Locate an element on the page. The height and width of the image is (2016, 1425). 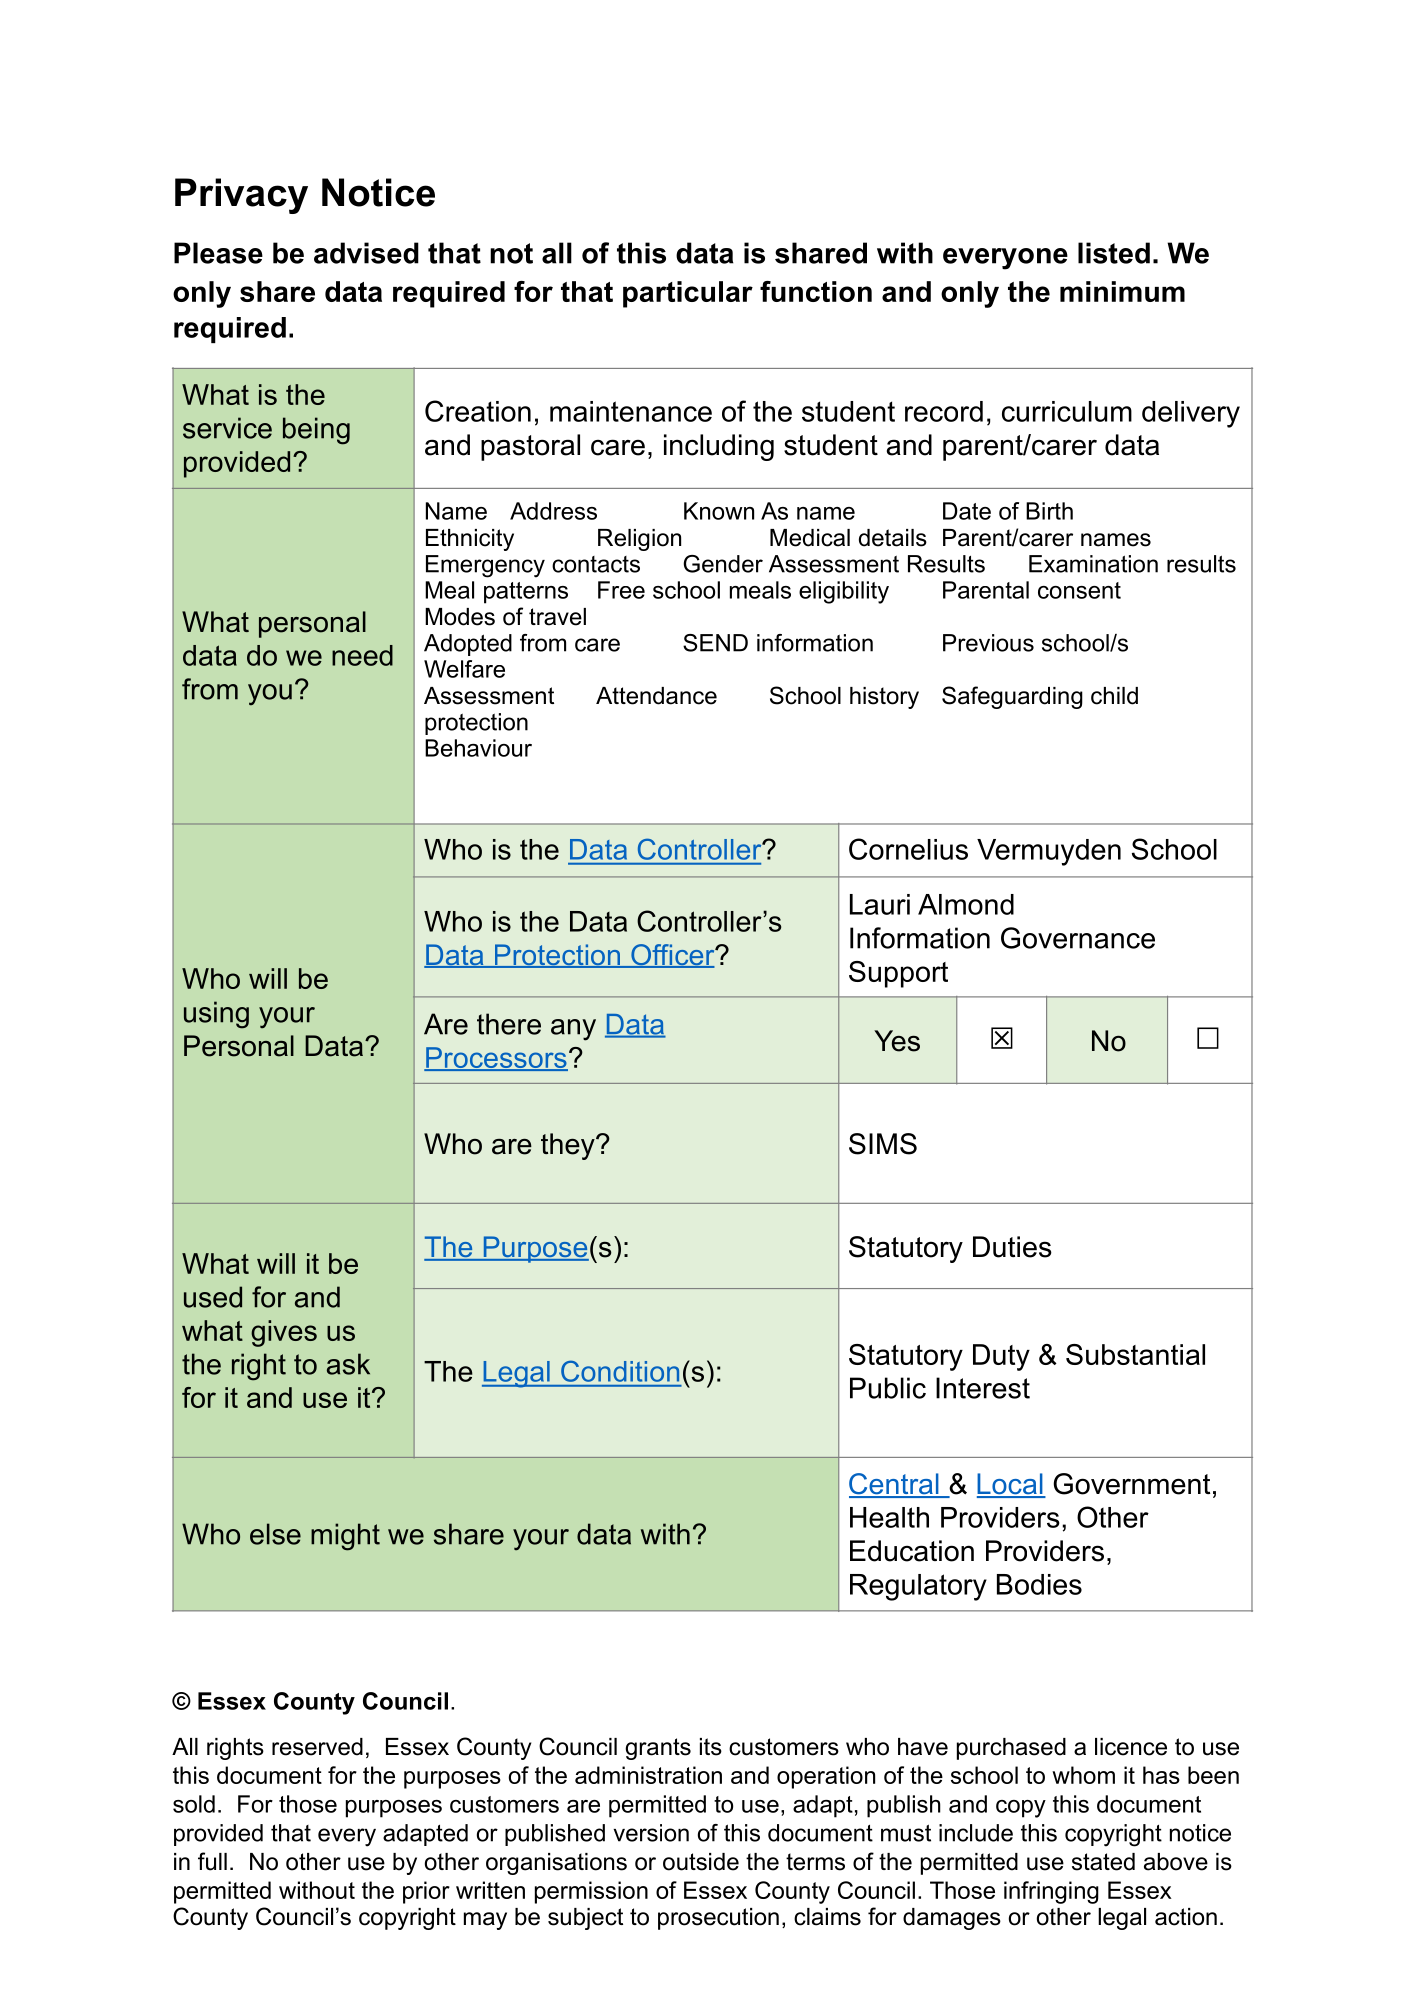
listed is located at coordinates (1114, 253).
